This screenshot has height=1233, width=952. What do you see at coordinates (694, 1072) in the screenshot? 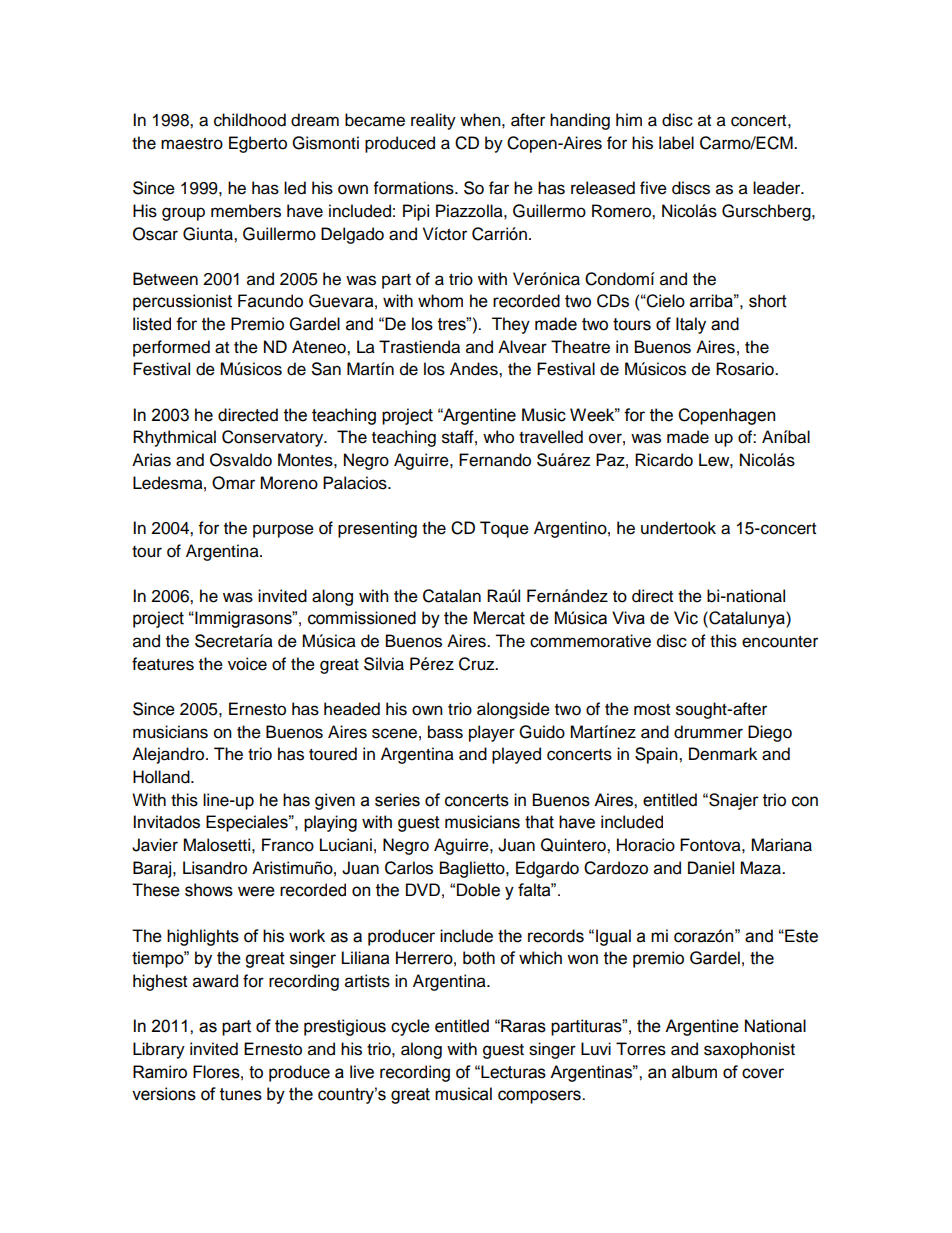
I see `album` at bounding box center [694, 1072].
